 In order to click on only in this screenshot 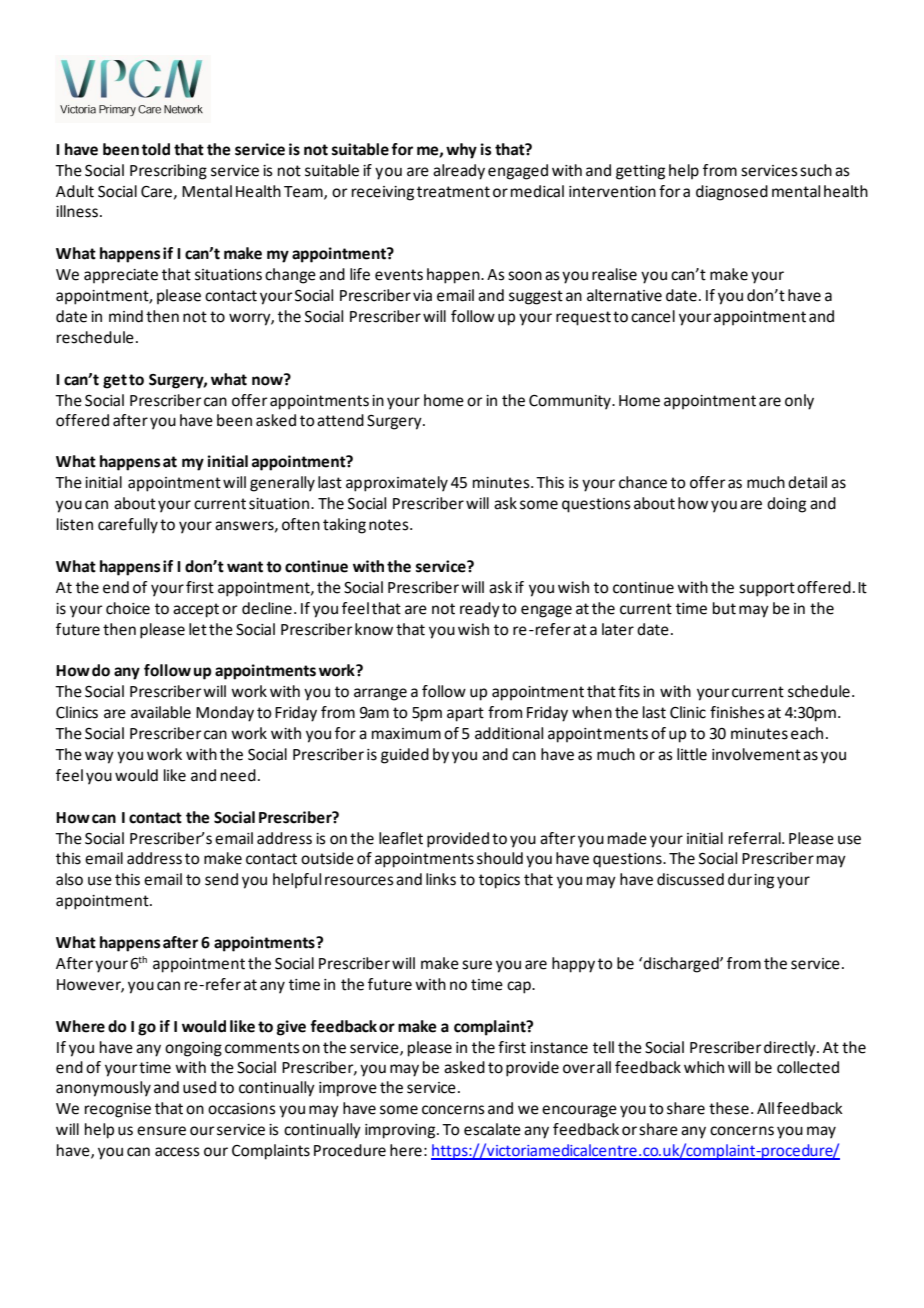, I will do `click(799, 402)`.
